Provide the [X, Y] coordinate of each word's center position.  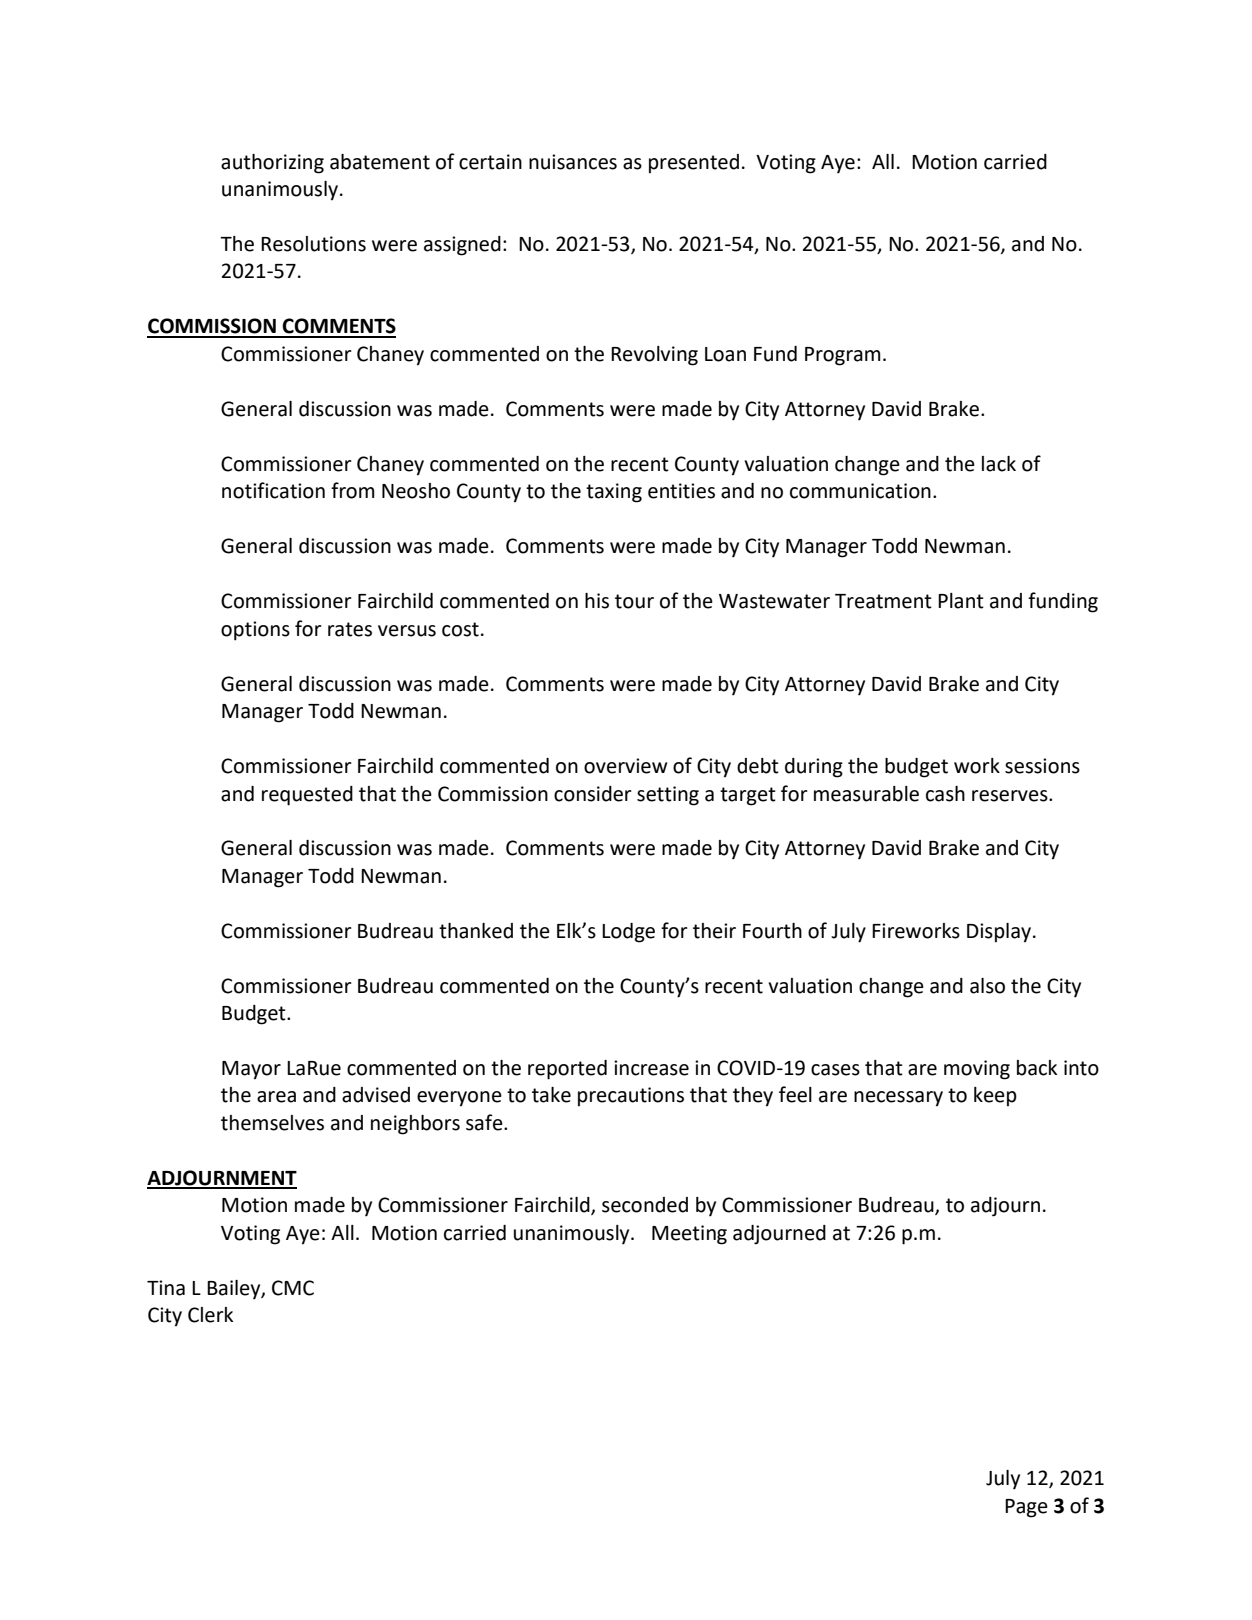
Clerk [210, 1315]
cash [945, 794]
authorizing [272, 164]
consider [593, 794]
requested [307, 796]
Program [843, 356]
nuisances [573, 162]
